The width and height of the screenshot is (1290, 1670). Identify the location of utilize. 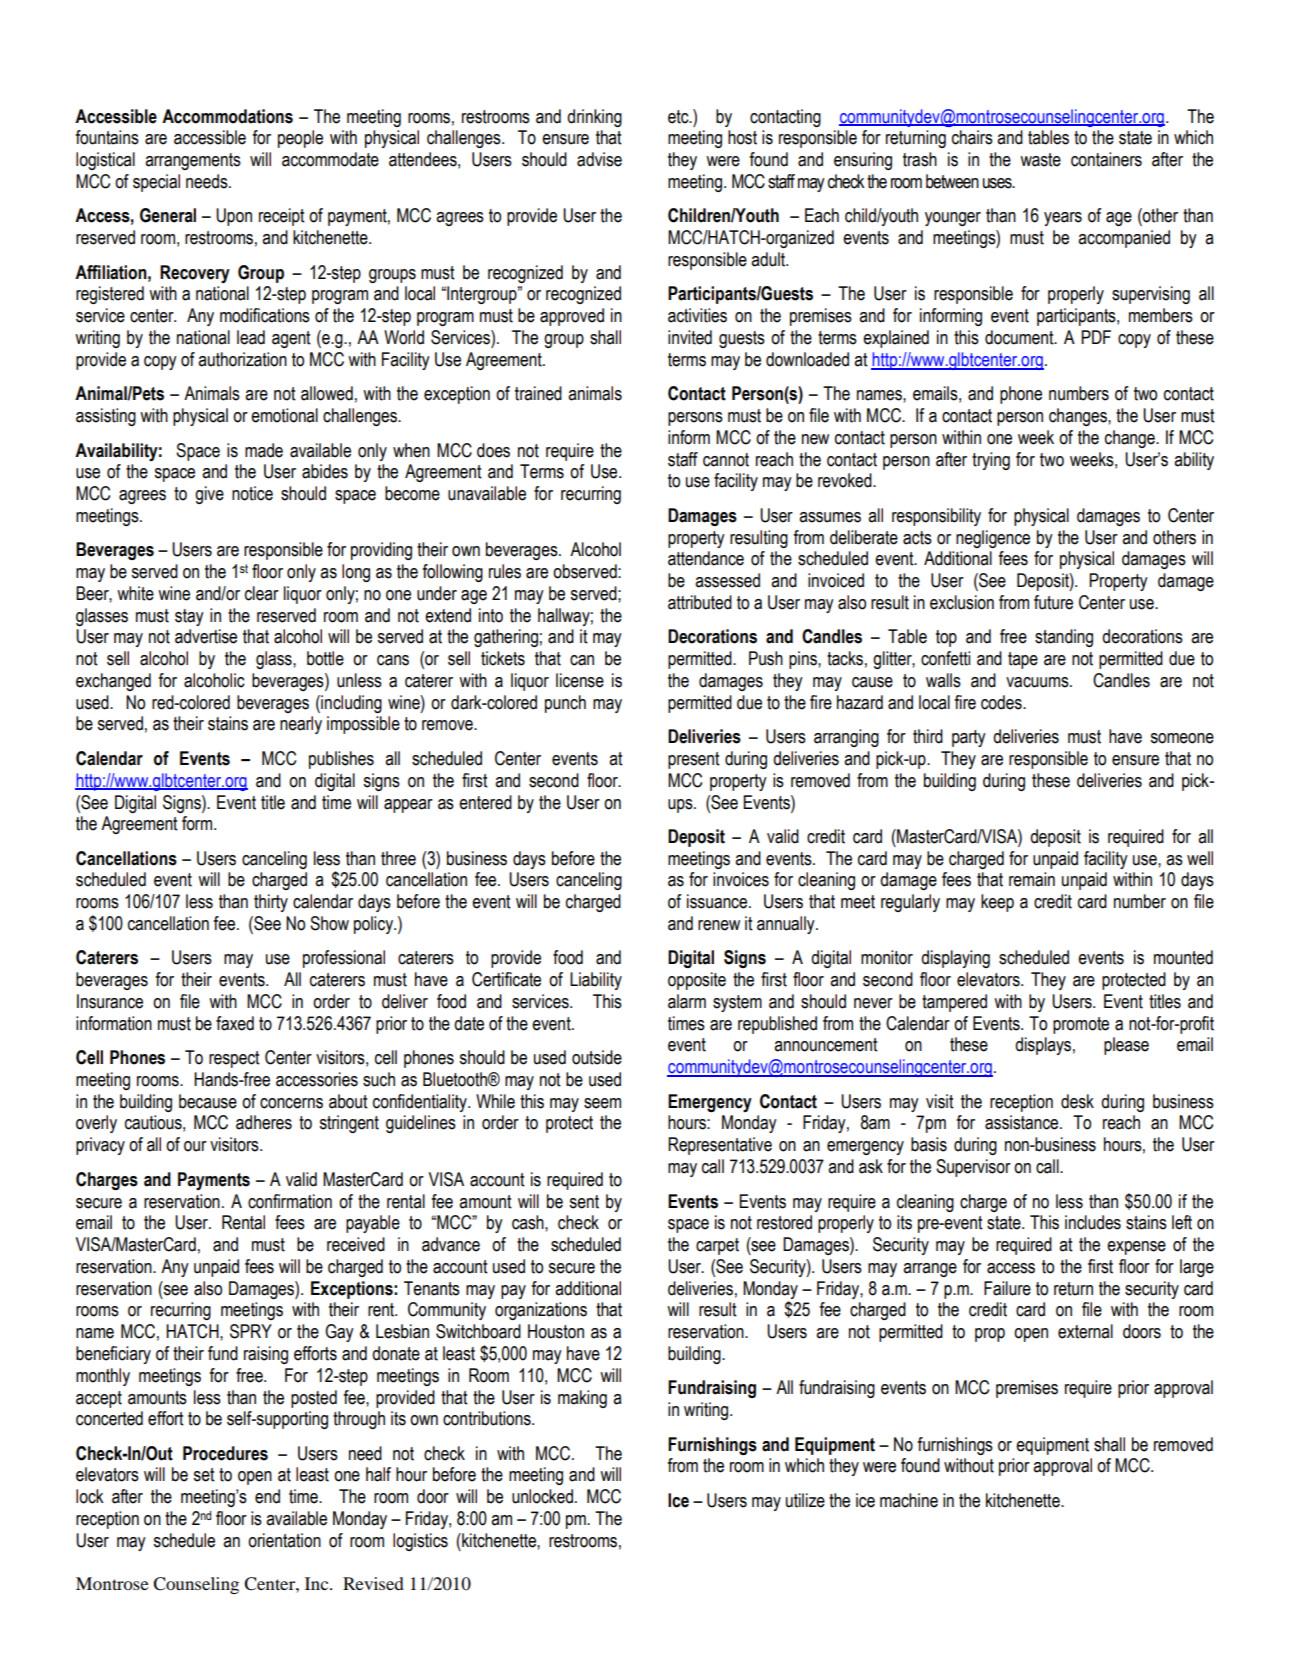
(805, 1500).
